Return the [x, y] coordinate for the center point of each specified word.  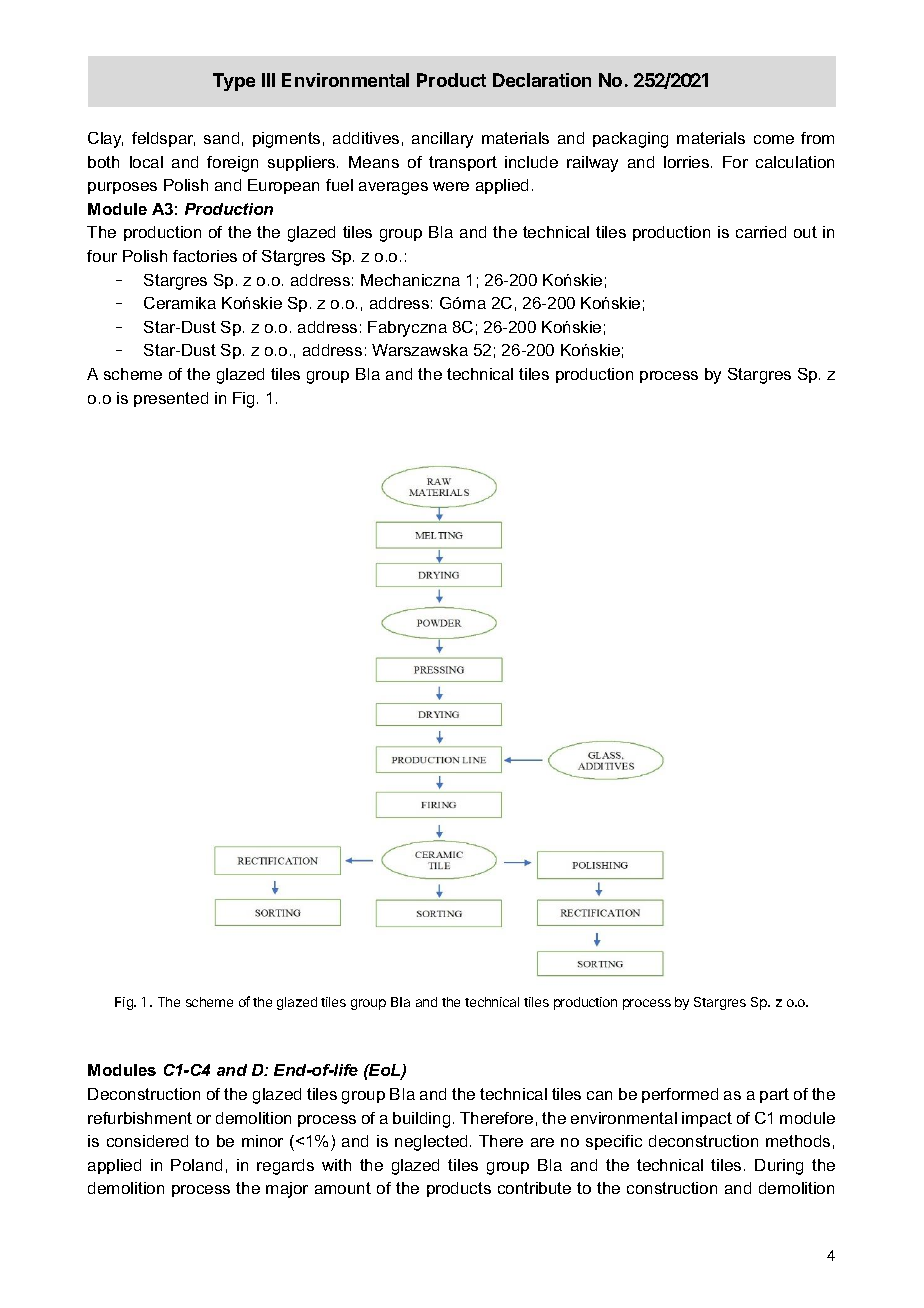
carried [761, 232]
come [774, 139]
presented [171, 399]
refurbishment [140, 1118]
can [599, 1095]
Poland [196, 1165]
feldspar [163, 139]
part [774, 1095]
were [451, 186]
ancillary [442, 140]
